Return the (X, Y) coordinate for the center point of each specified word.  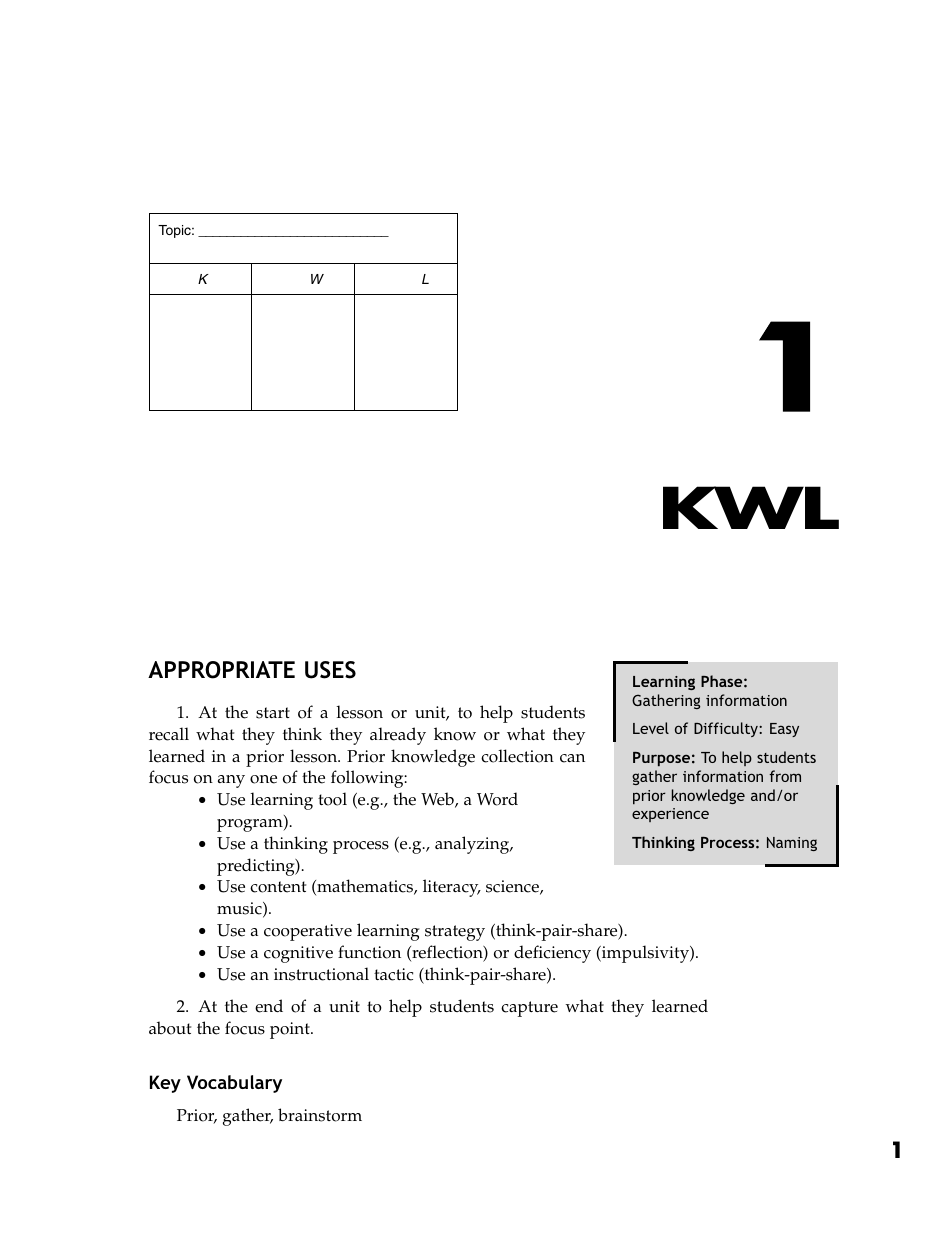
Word (497, 799)
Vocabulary (234, 1084)
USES (330, 670)
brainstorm (320, 1115)
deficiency (552, 954)
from (785, 776)
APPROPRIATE (221, 670)
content (278, 887)
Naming (792, 844)
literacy (452, 888)
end (269, 1006)
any (231, 781)
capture (529, 1009)
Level (651, 728)
